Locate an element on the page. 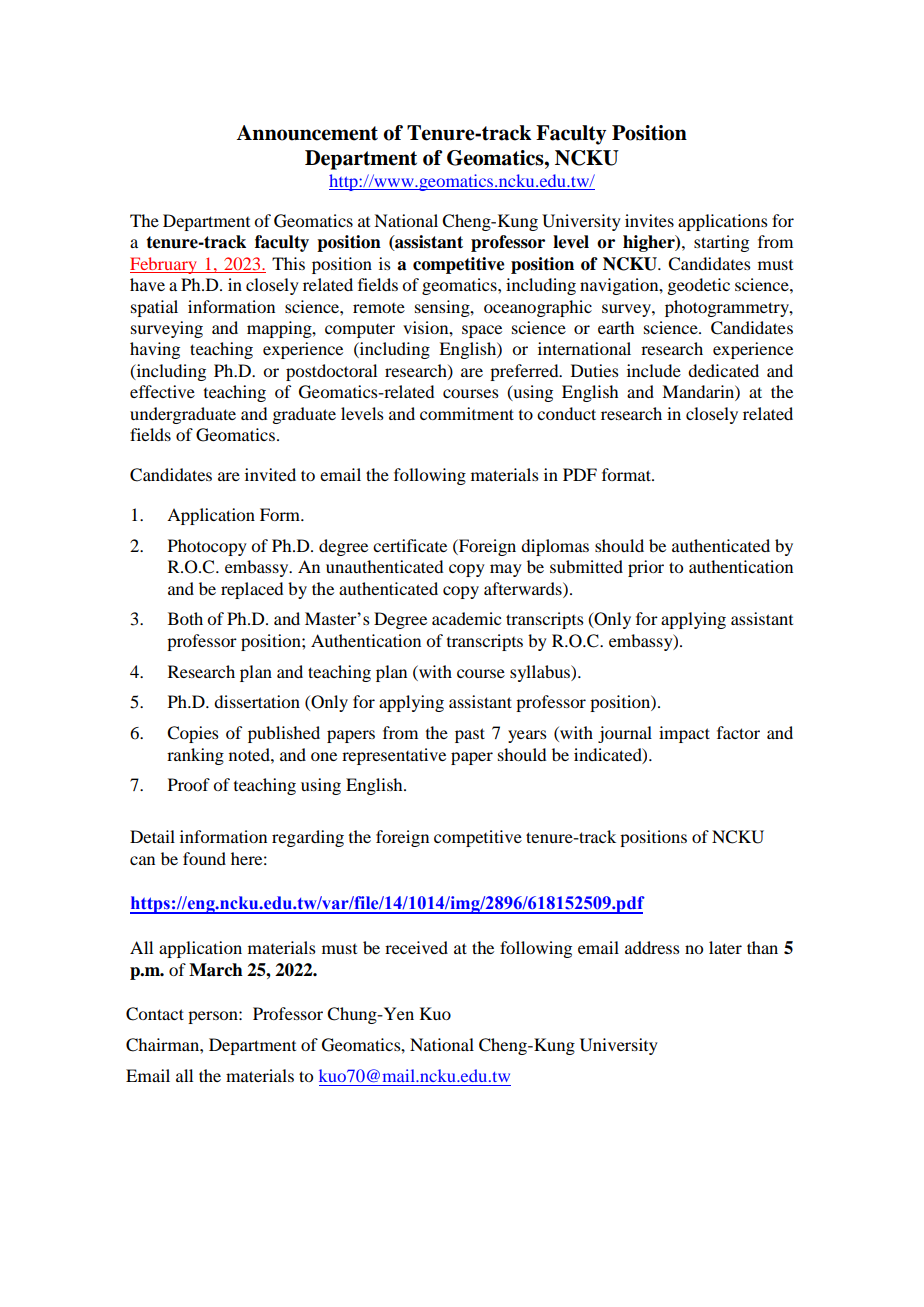 The width and height of the image is (924, 1307). past is located at coordinates (470, 735).
